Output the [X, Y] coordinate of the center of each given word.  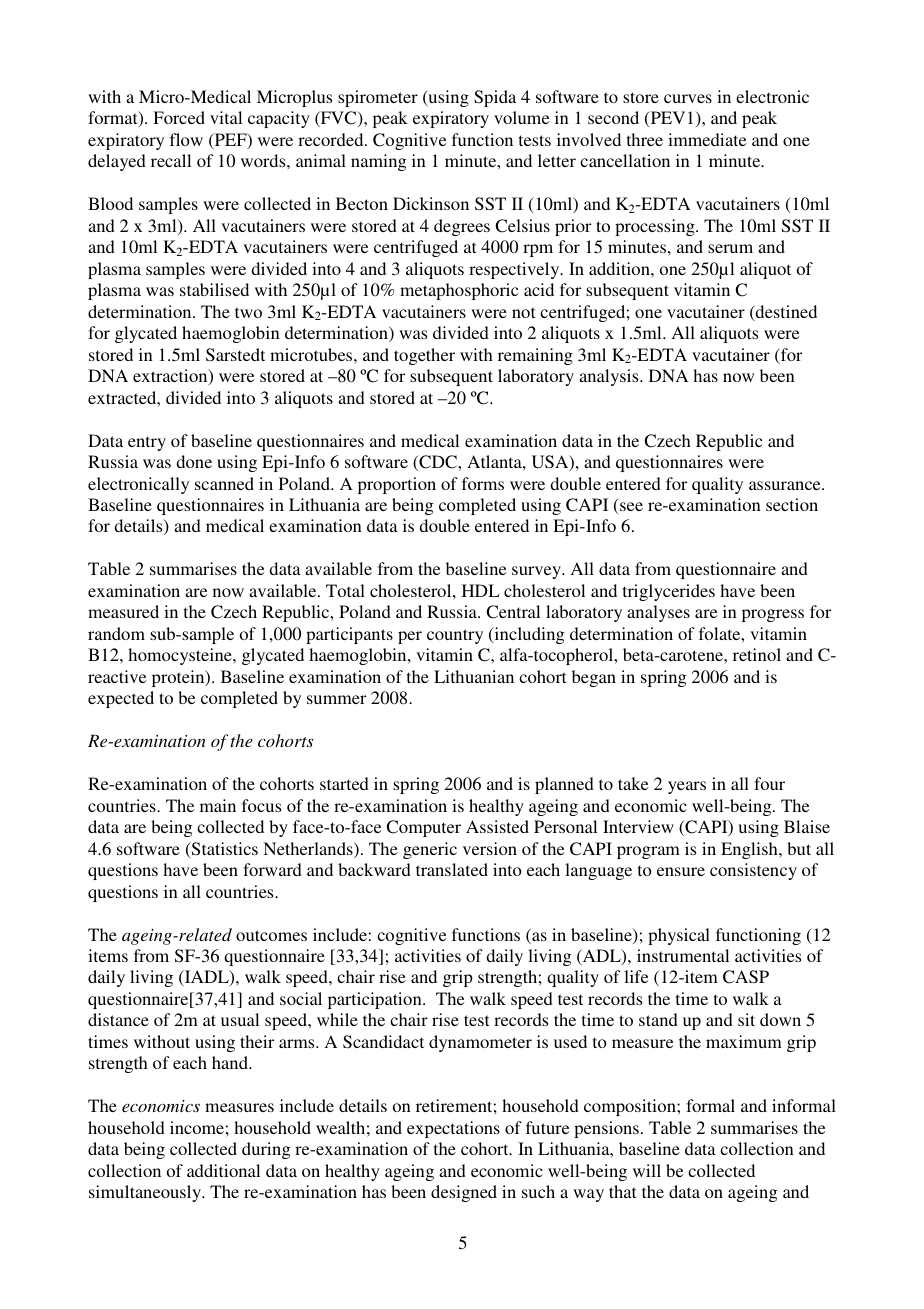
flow [186, 139]
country [455, 636]
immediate [707, 139]
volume [521, 117]
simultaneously [146, 1193]
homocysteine [181, 656]
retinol [757, 654]
